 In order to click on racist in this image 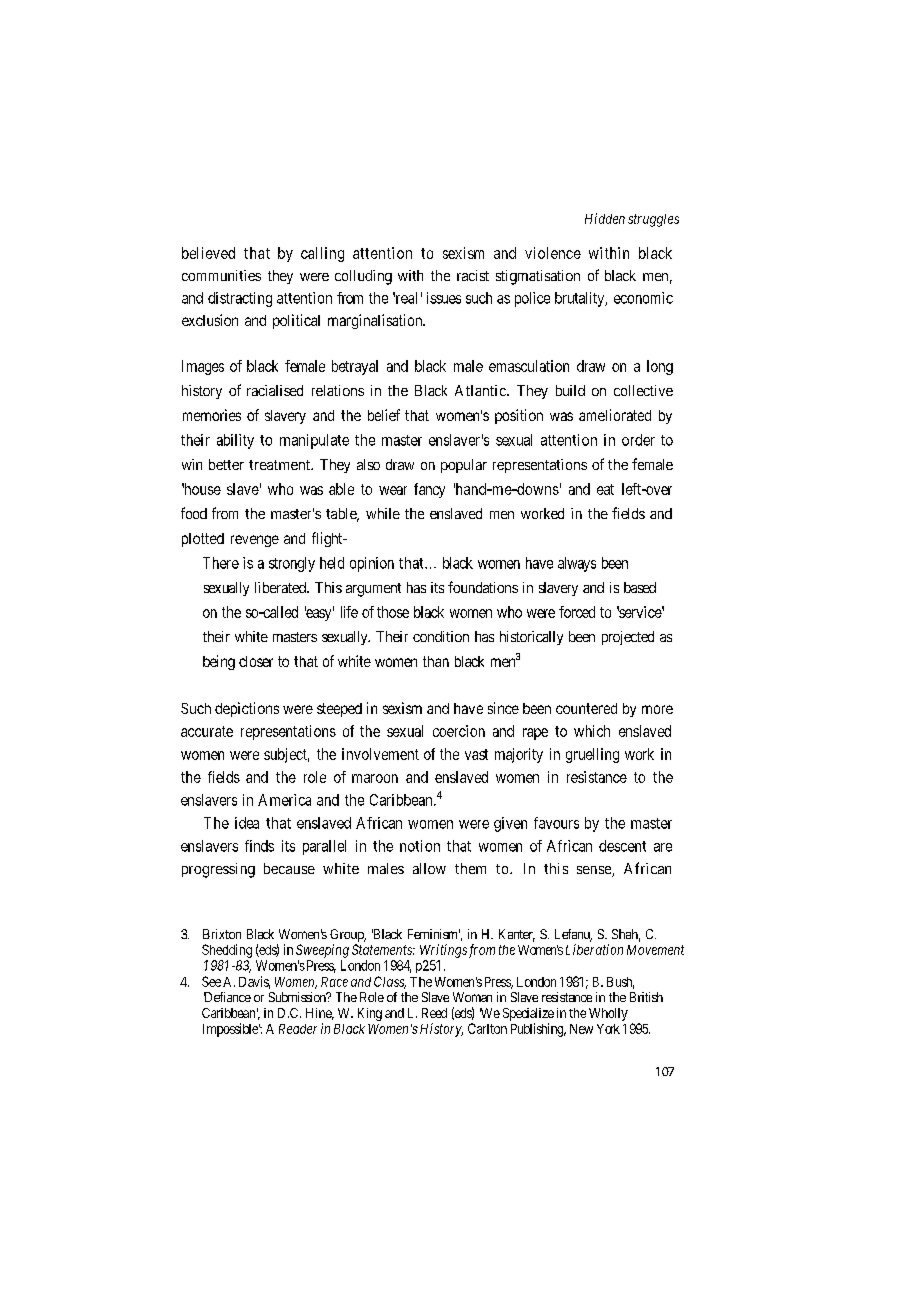, I will do `click(473, 275)`.
